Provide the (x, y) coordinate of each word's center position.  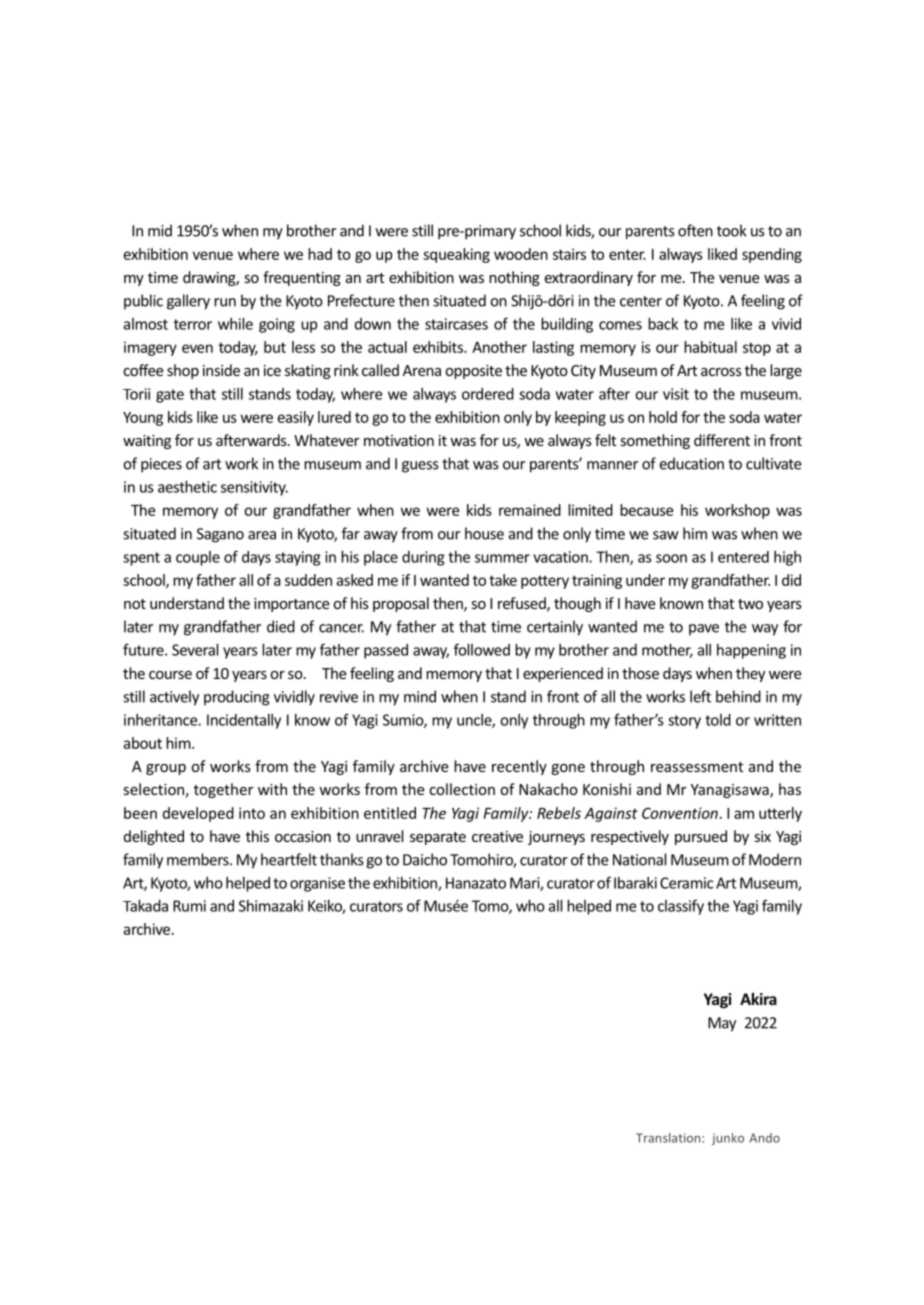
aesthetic (187, 487)
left (700, 696)
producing (237, 698)
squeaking (456, 255)
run (225, 302)
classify (681, 907)
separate (438, 838)
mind (420, 696)
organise (317, 884)
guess (420, 467)
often (695, 230)
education (692, 463)
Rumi (189, 906)
